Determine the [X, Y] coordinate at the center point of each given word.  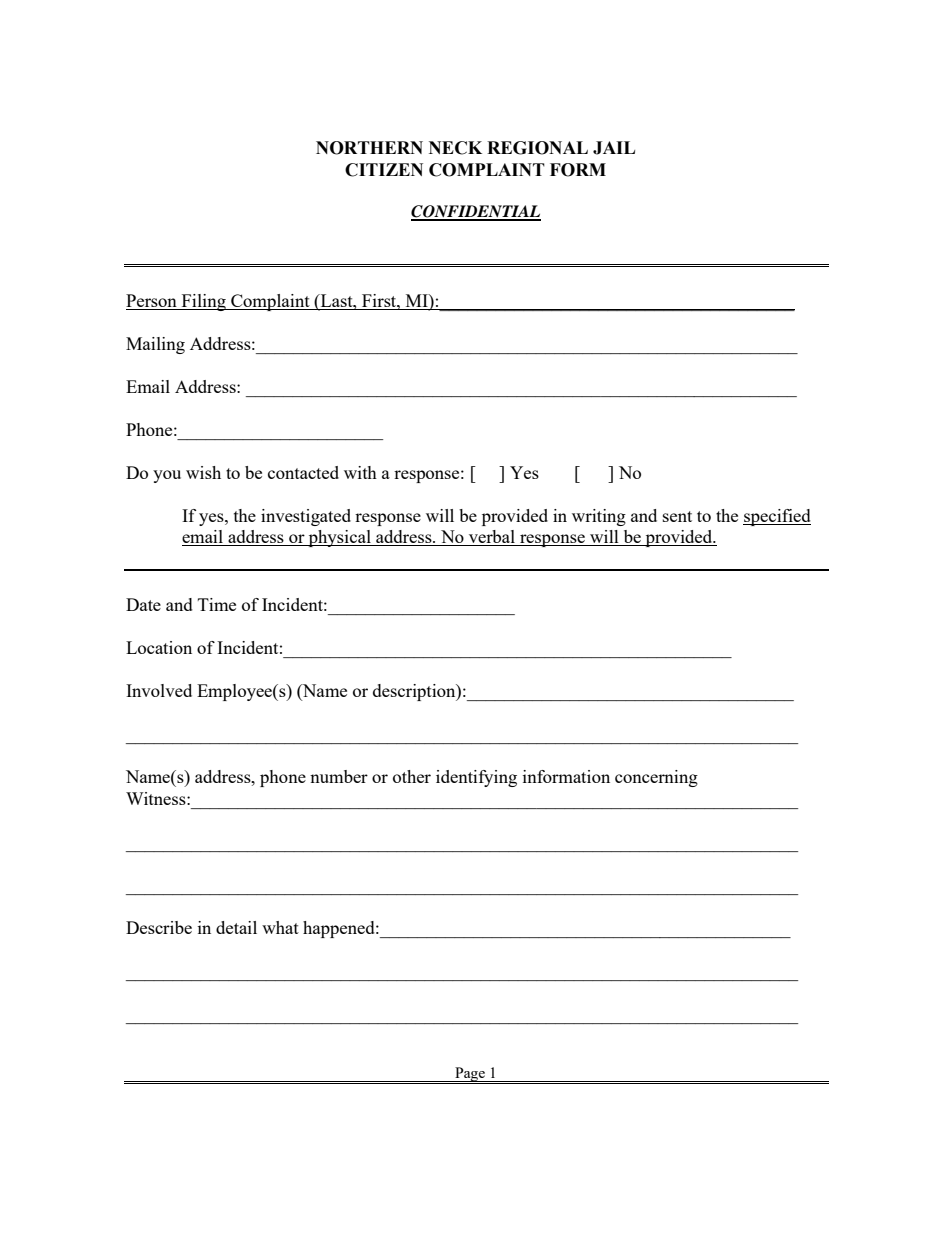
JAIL [614, 148]
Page [470, 1074]
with [360, 472]
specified [777, 517]
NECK [455, 148]
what [280, 927]
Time [217, 604]
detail [236, 927]
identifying [476, 778]
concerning [656, 778]
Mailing [155, 345]
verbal [492, 538]
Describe [159, 927]
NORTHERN [369, 148]
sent [677, 516]
